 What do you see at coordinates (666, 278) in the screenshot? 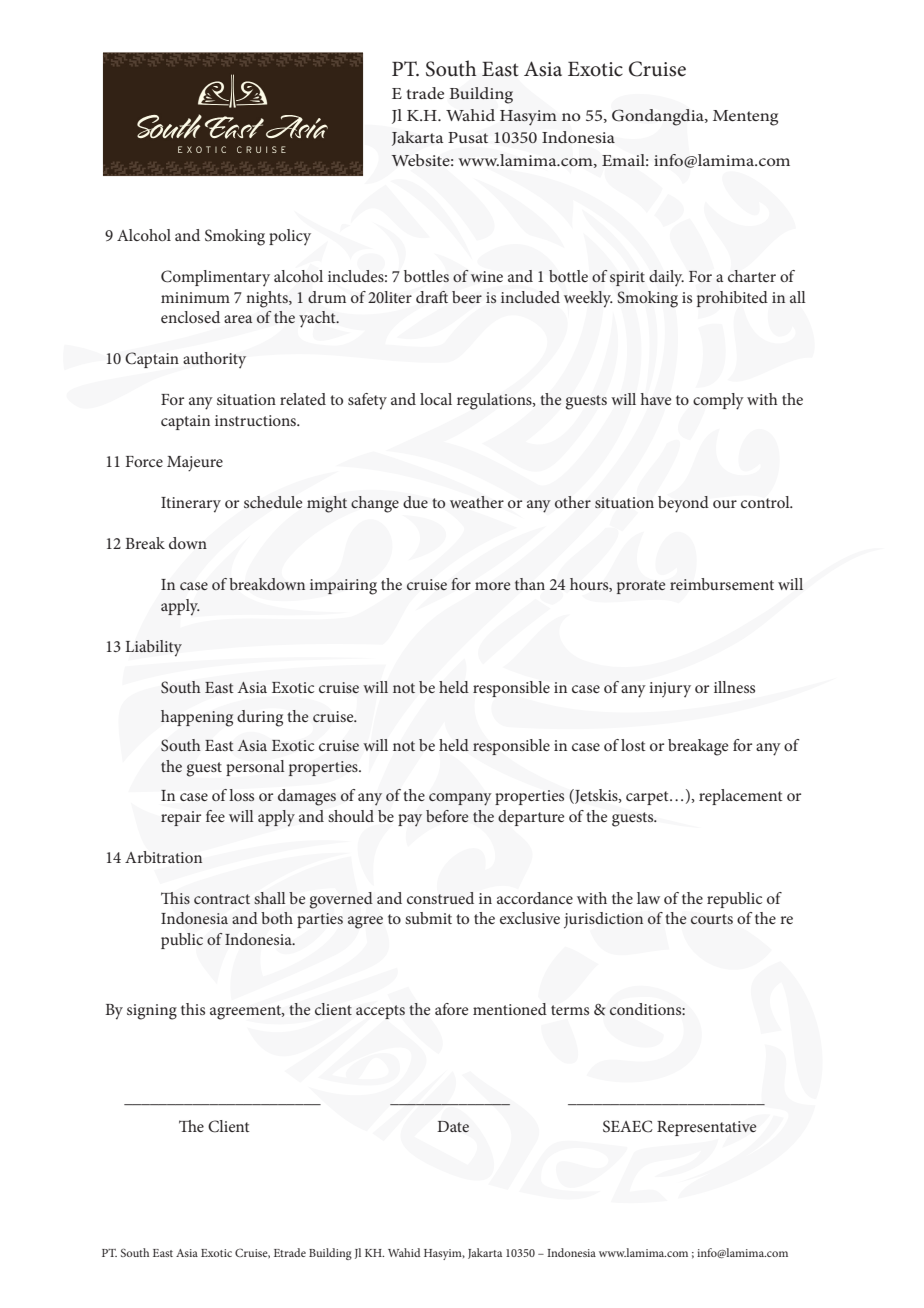
I see `daily` at bounding box center [666, 278].
